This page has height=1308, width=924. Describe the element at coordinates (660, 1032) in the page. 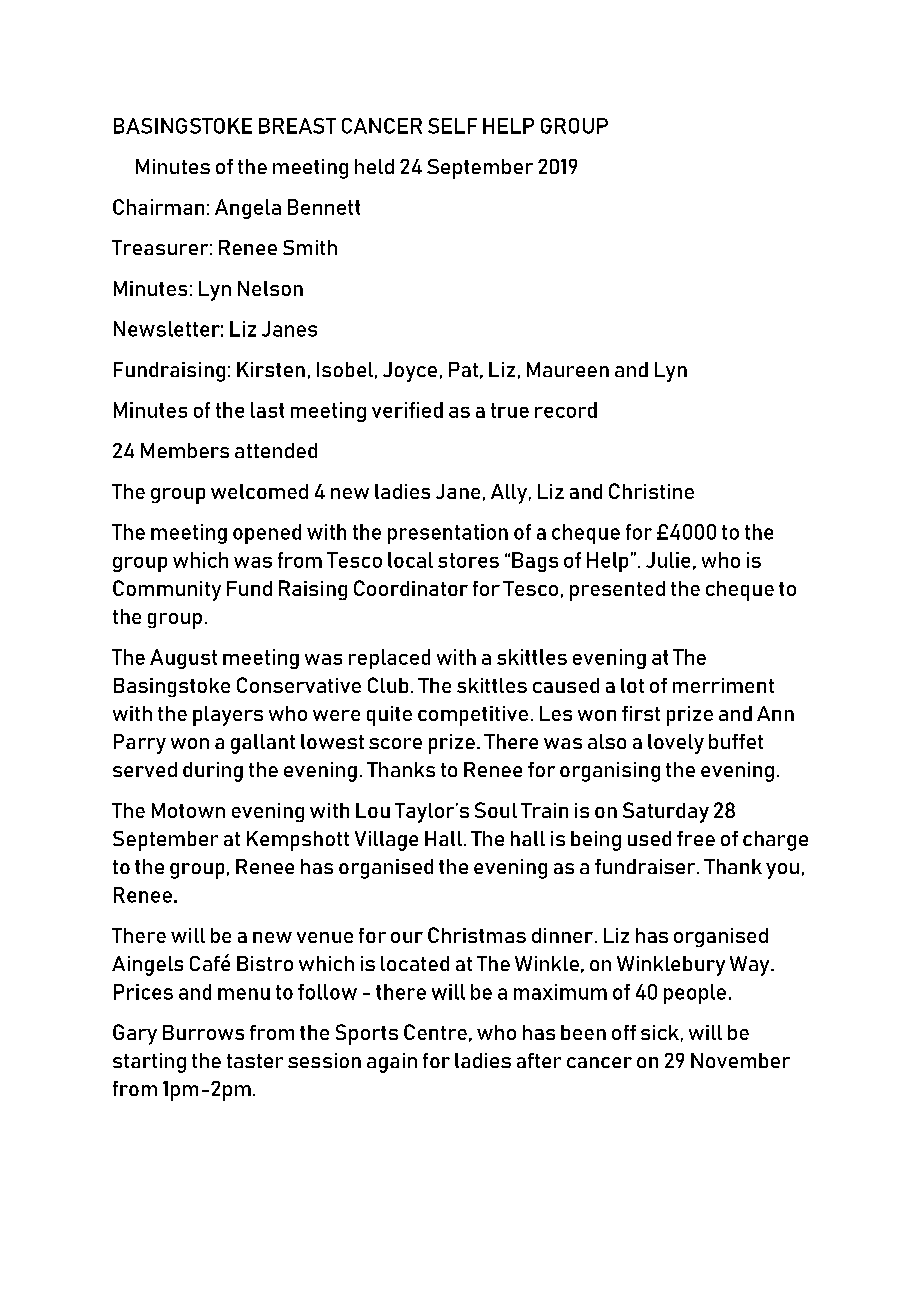

I see `sick` at that location.
